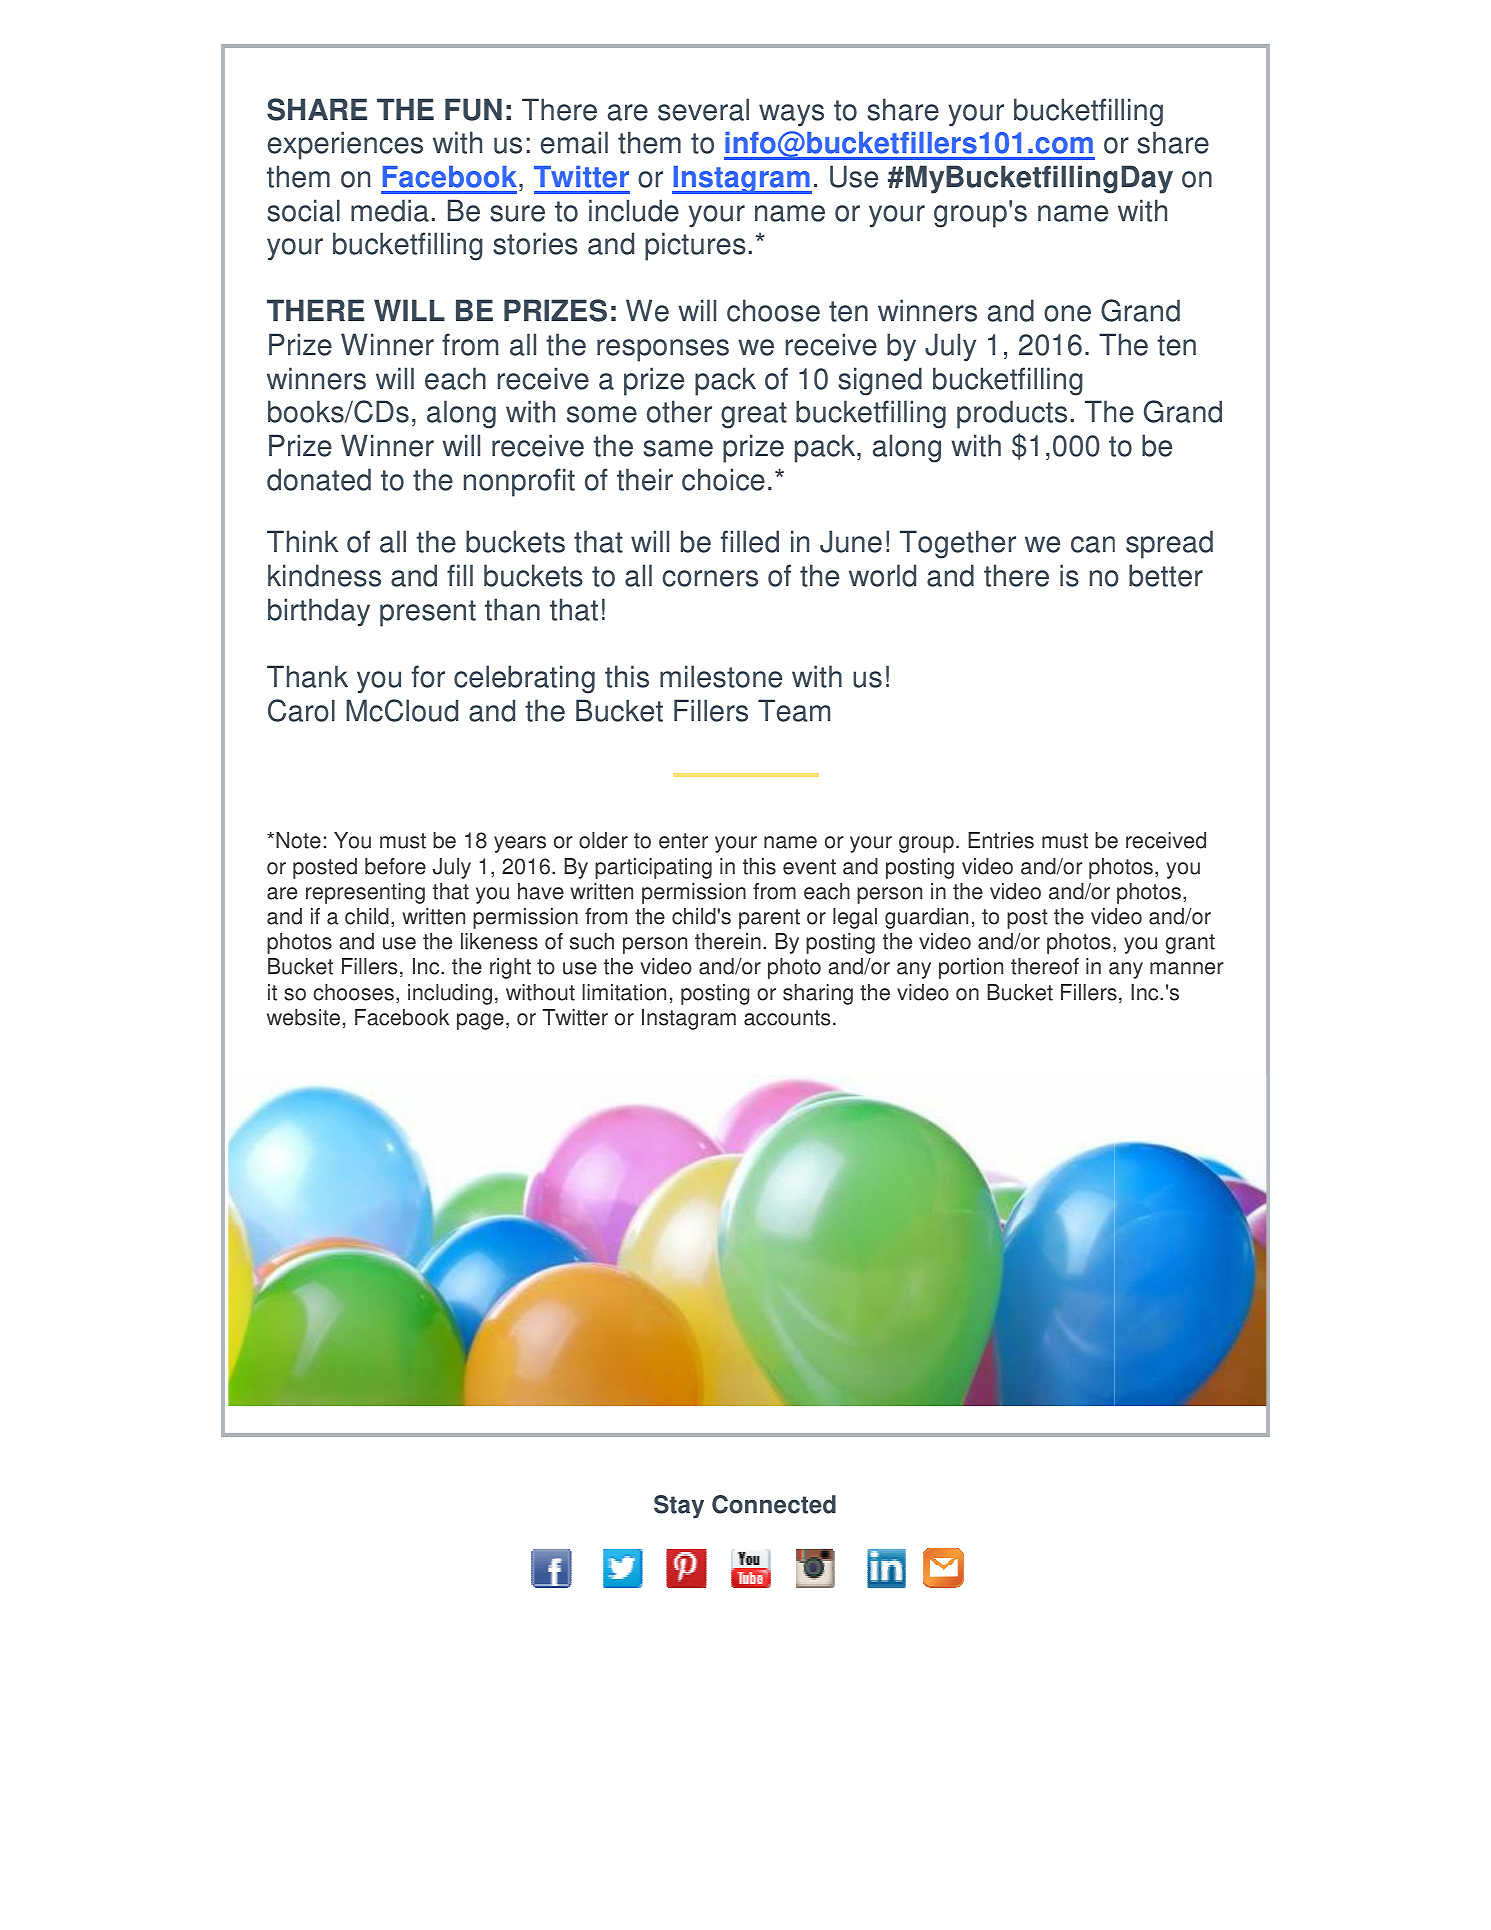  What do you see at coordinates (774, 1504) in the image?
I see `Connected` at bounding box center [774, 1504].
